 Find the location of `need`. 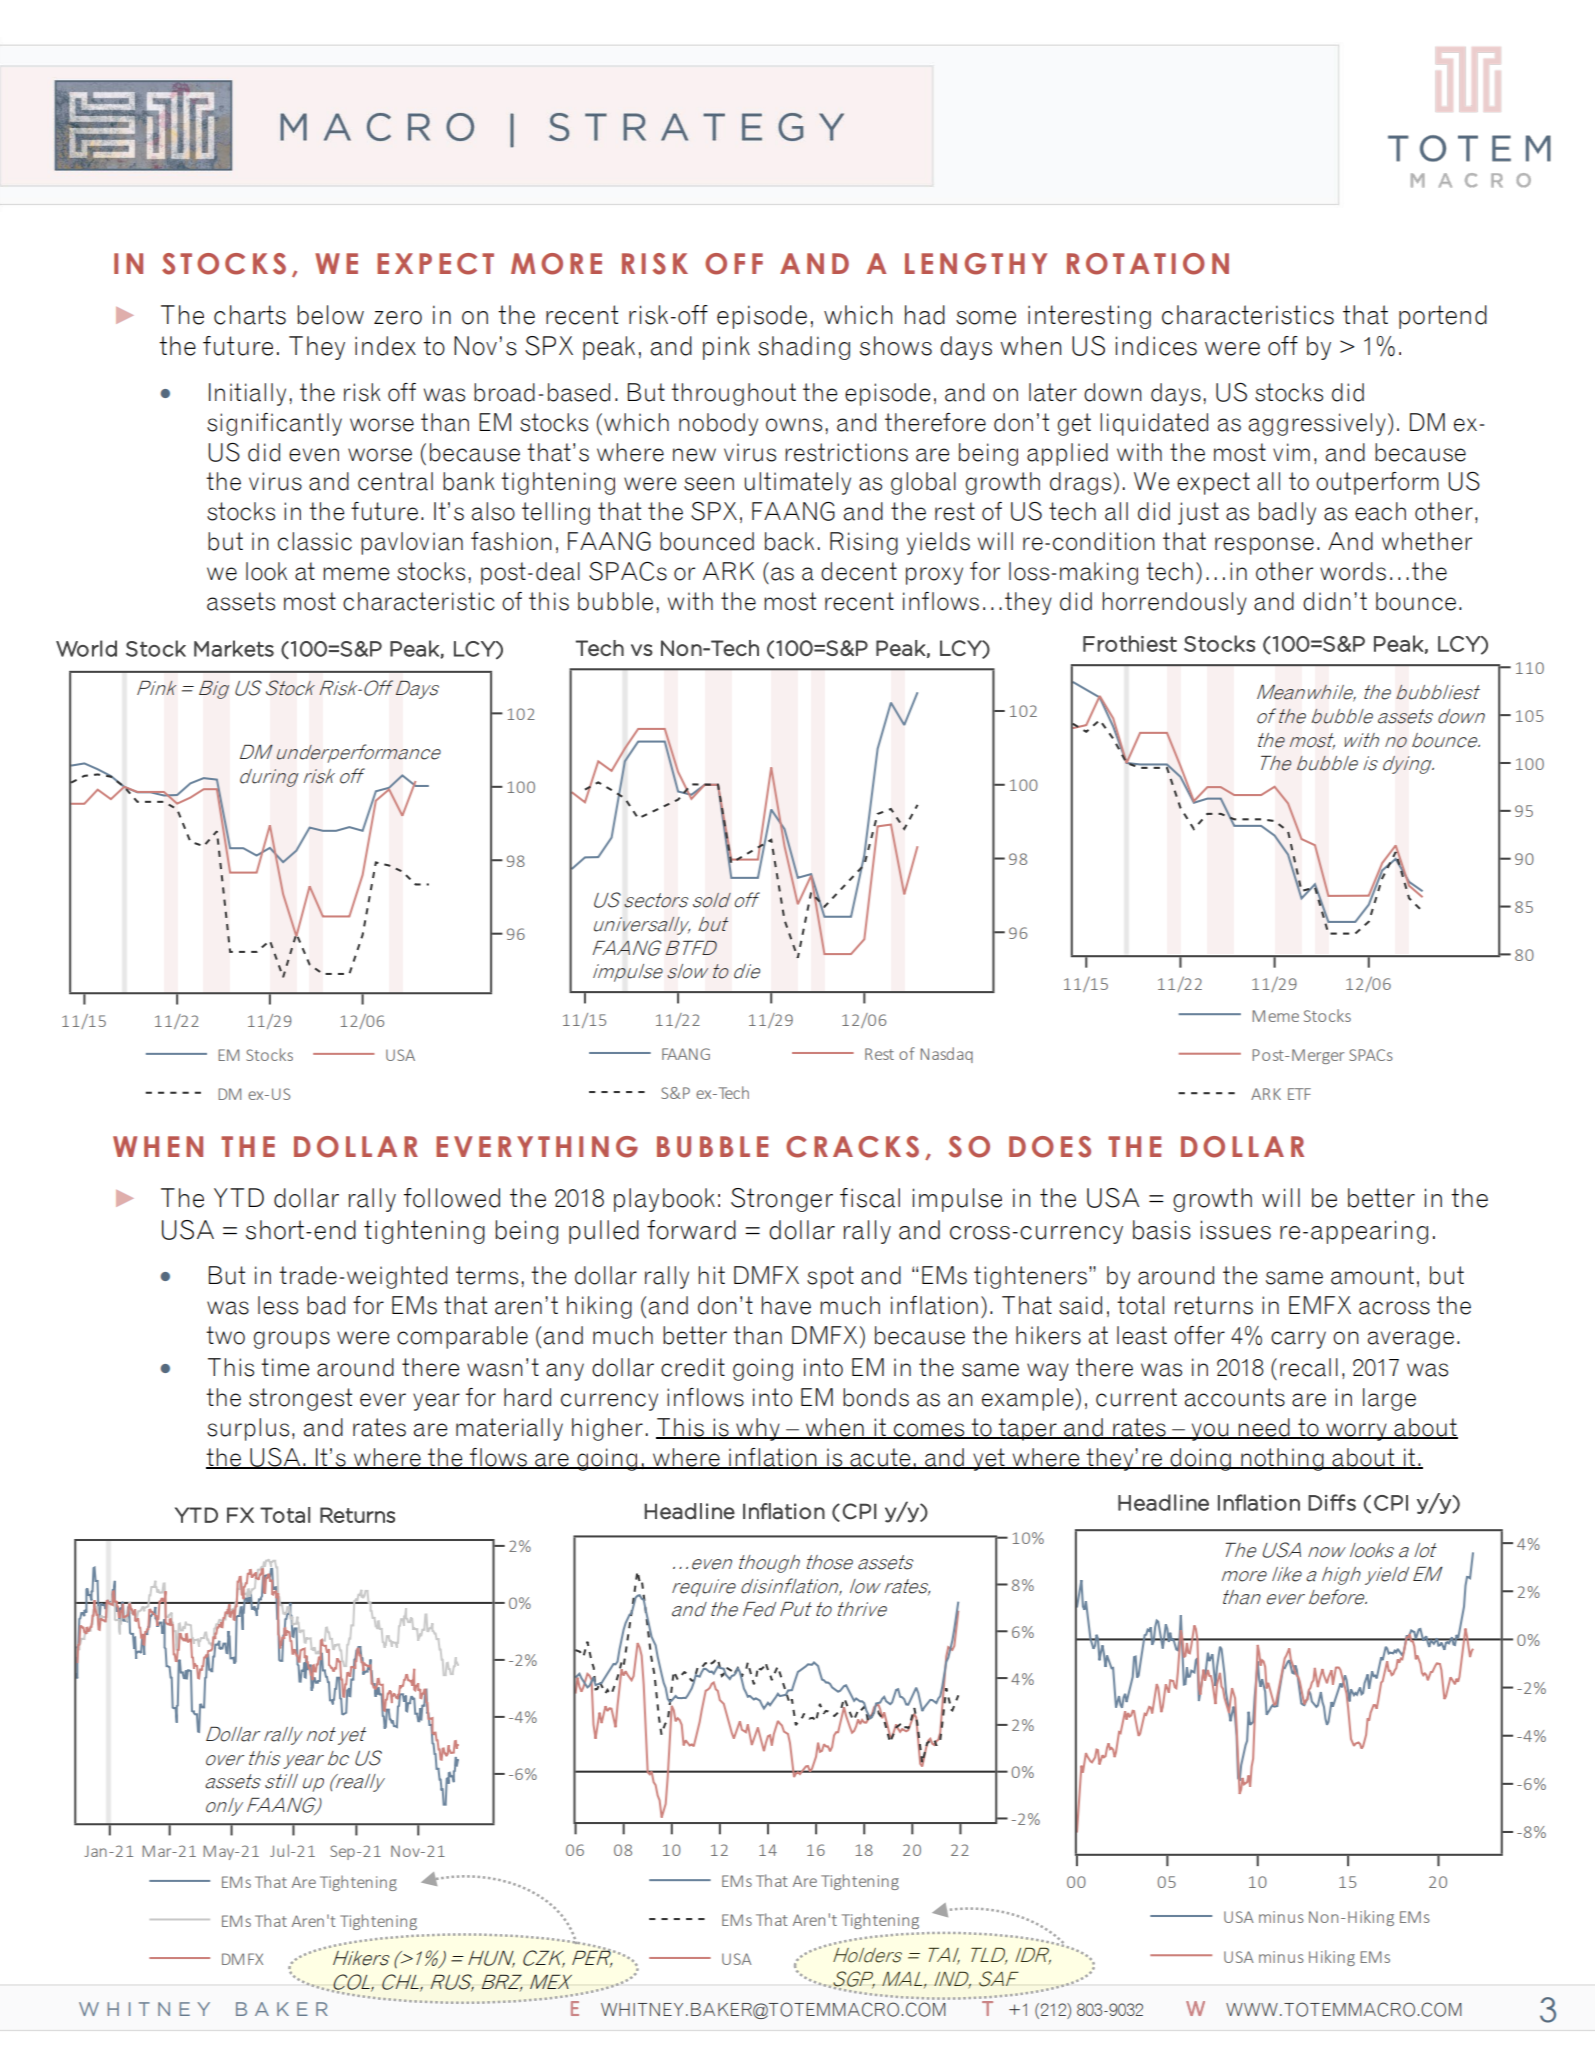

need is located at coordinates (1264, 1428).
